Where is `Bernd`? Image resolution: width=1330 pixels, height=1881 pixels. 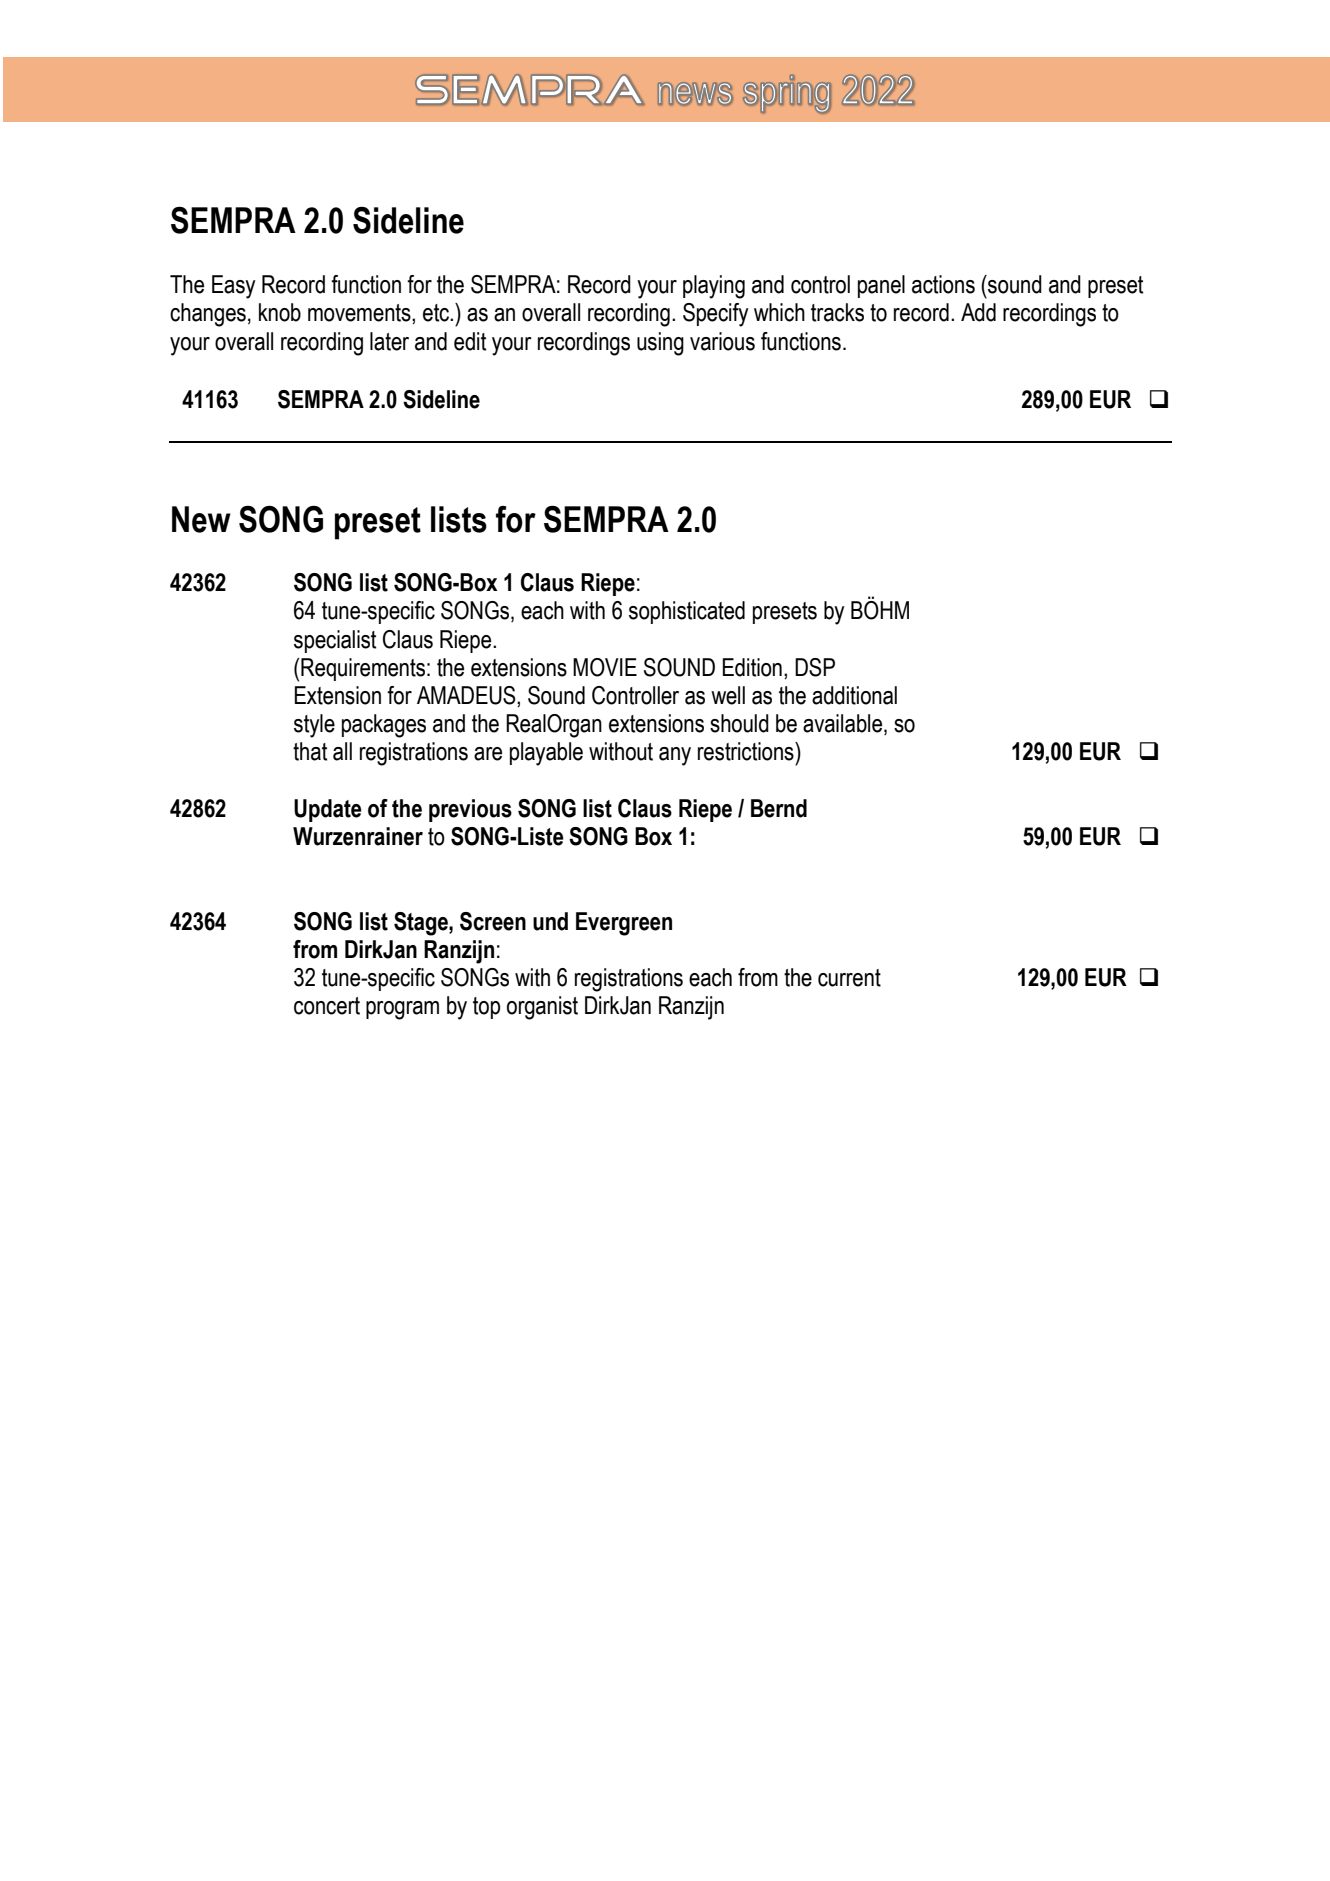
Bernd is located at coordinates (779, 808).
